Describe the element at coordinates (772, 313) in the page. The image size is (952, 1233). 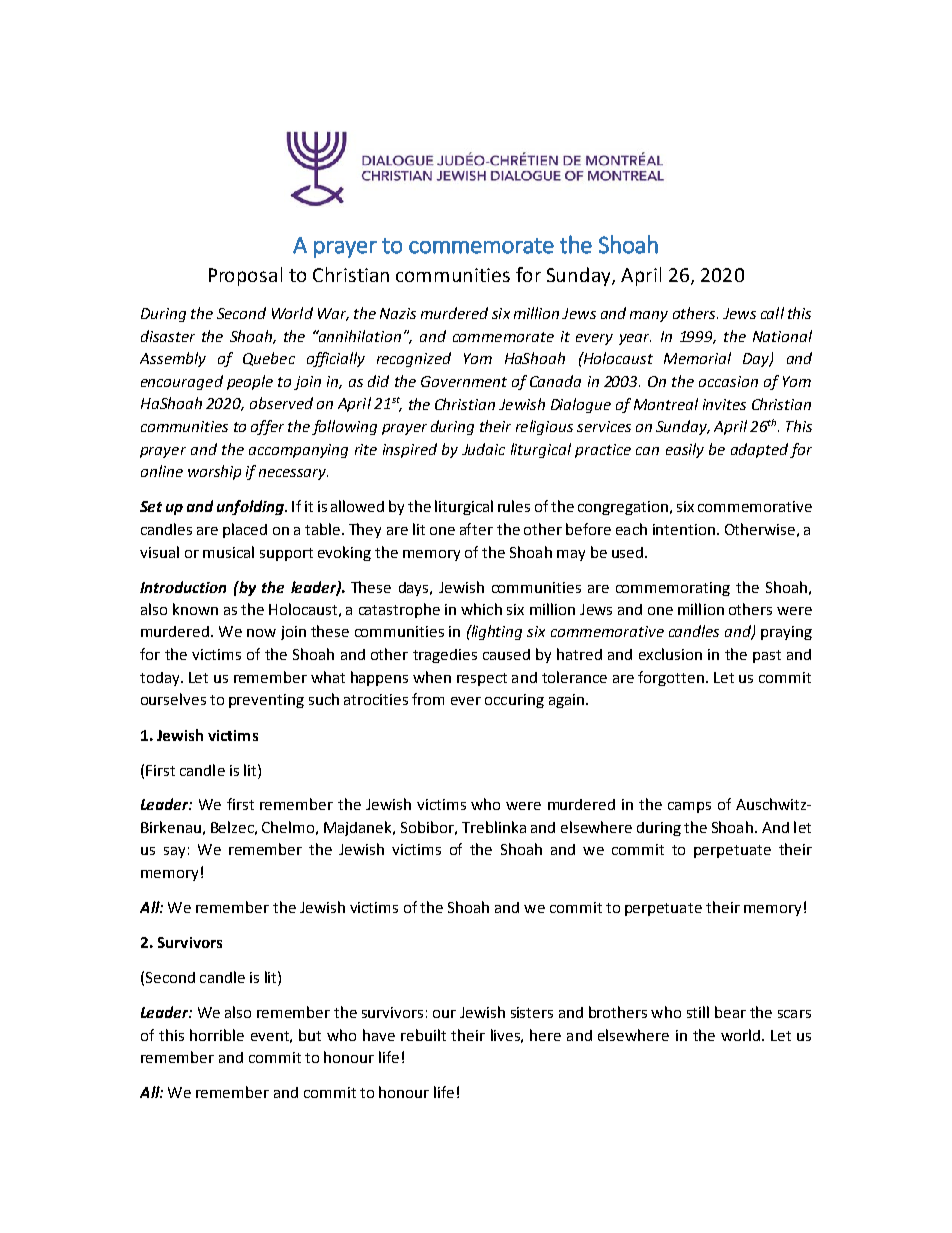
I see `call` at that location.
